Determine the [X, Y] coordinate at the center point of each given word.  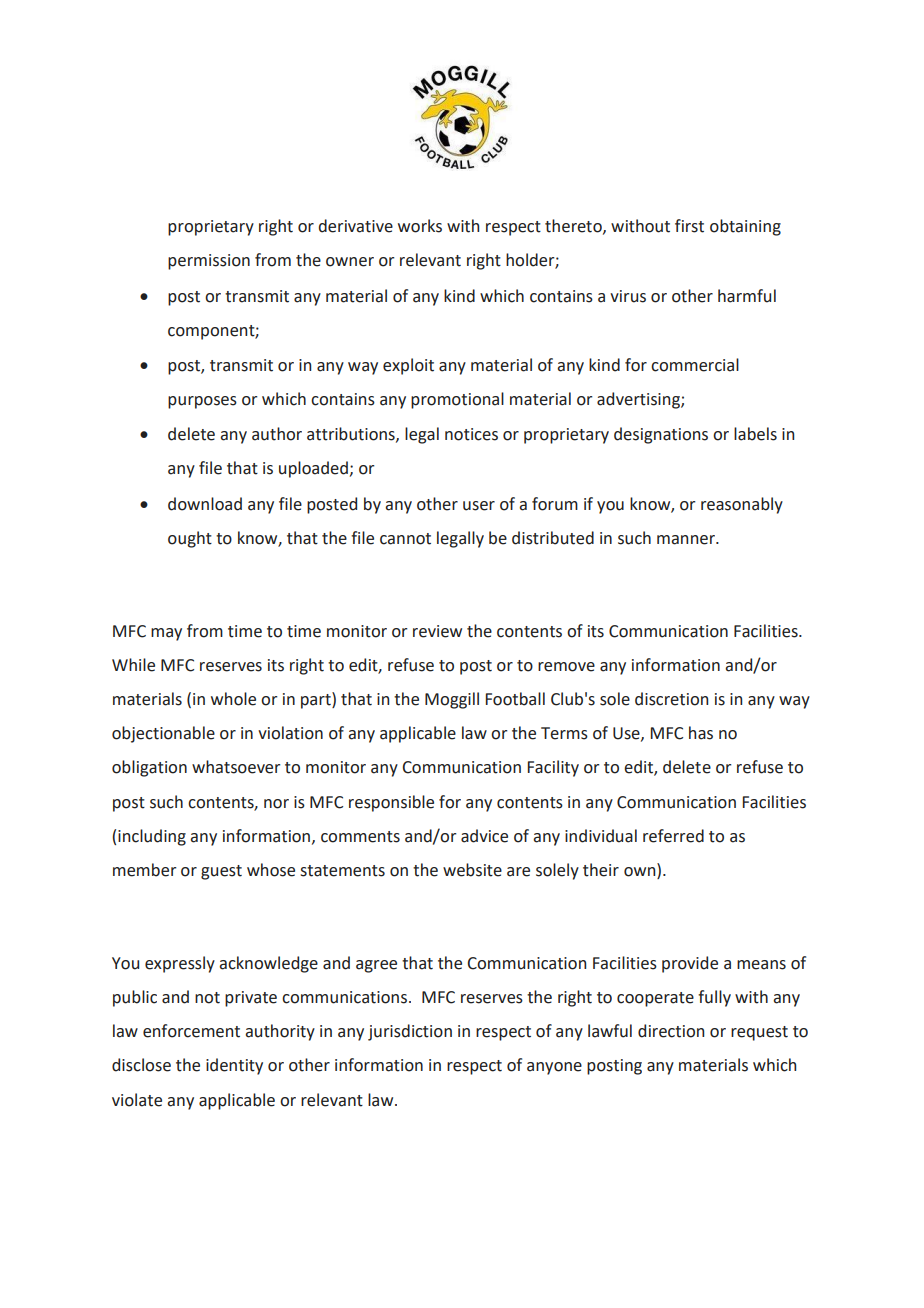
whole [233, 699]
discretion [671, 699]
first [689, 226]
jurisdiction [410, 1032]
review [437, 631]
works [420, 226]
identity [234, 1066]
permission [209, 262]
